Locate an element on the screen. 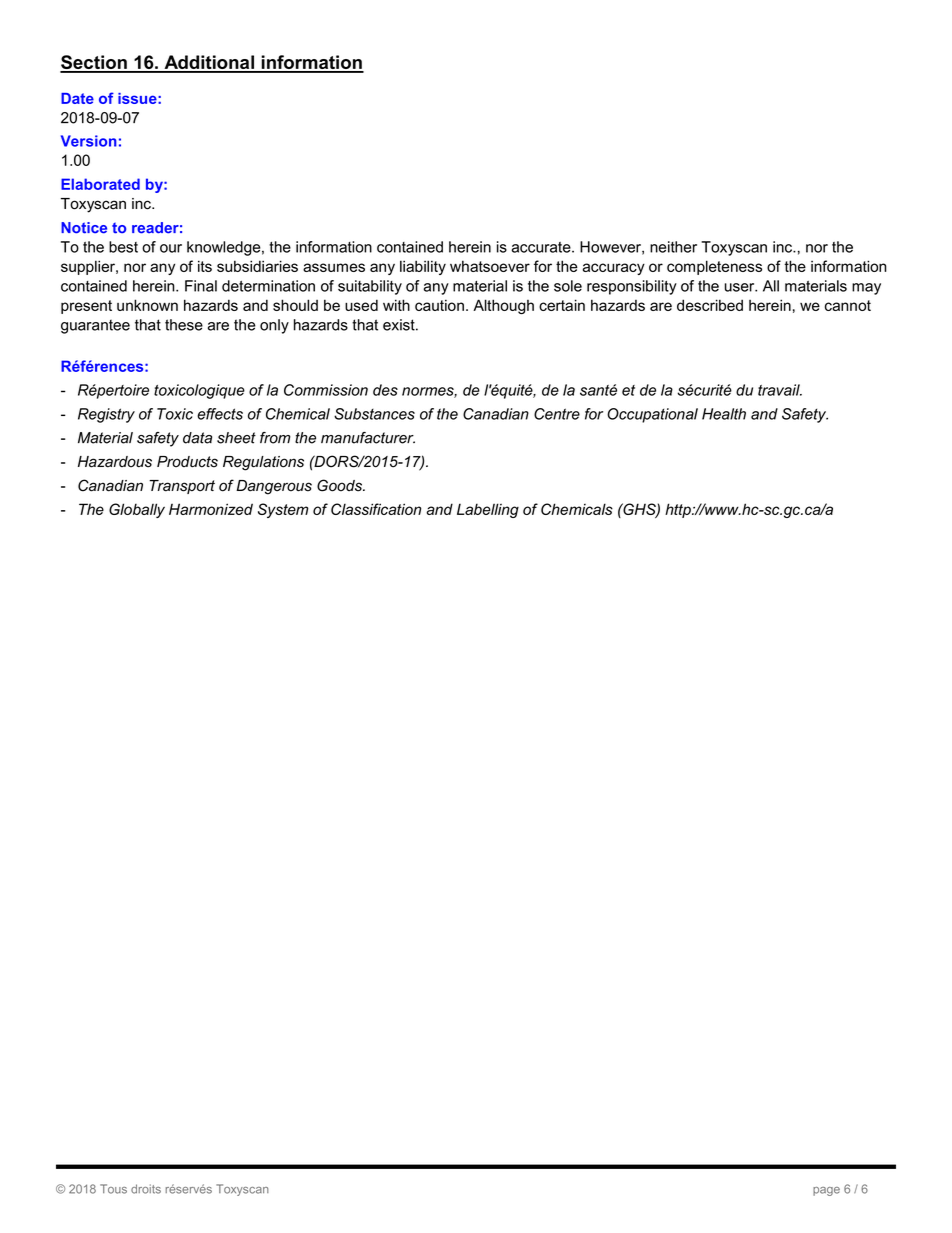 The width and height of the screenshot is (952, 1233). Labelling is located at coordinates (488, 510).
